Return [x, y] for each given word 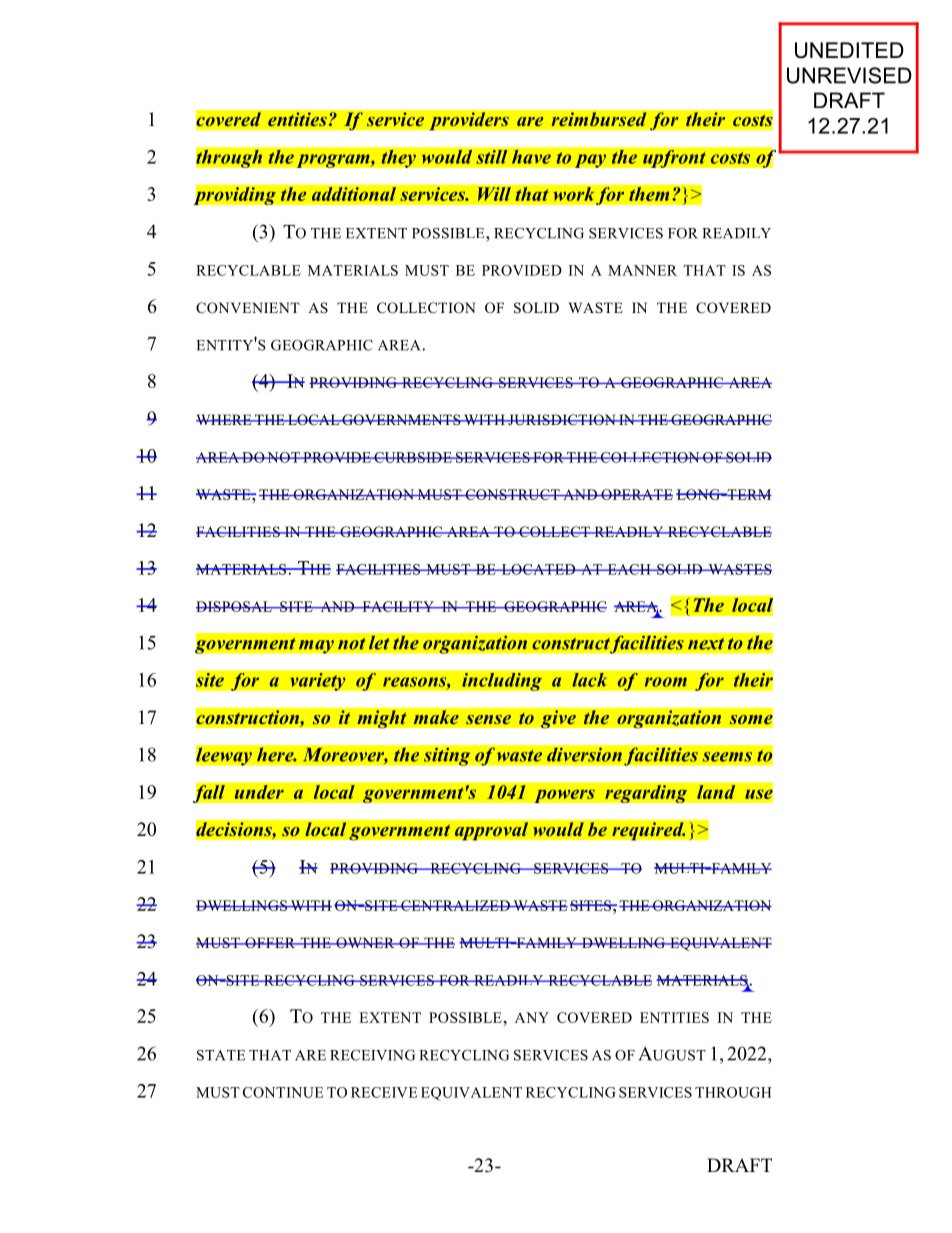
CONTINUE [283, 1092]
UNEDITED [849, 50]
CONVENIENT [248, 308]
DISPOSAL [235, 606]
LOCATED [538, 569]
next [706, 644]
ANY [532, 1017]
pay [590, 161]
